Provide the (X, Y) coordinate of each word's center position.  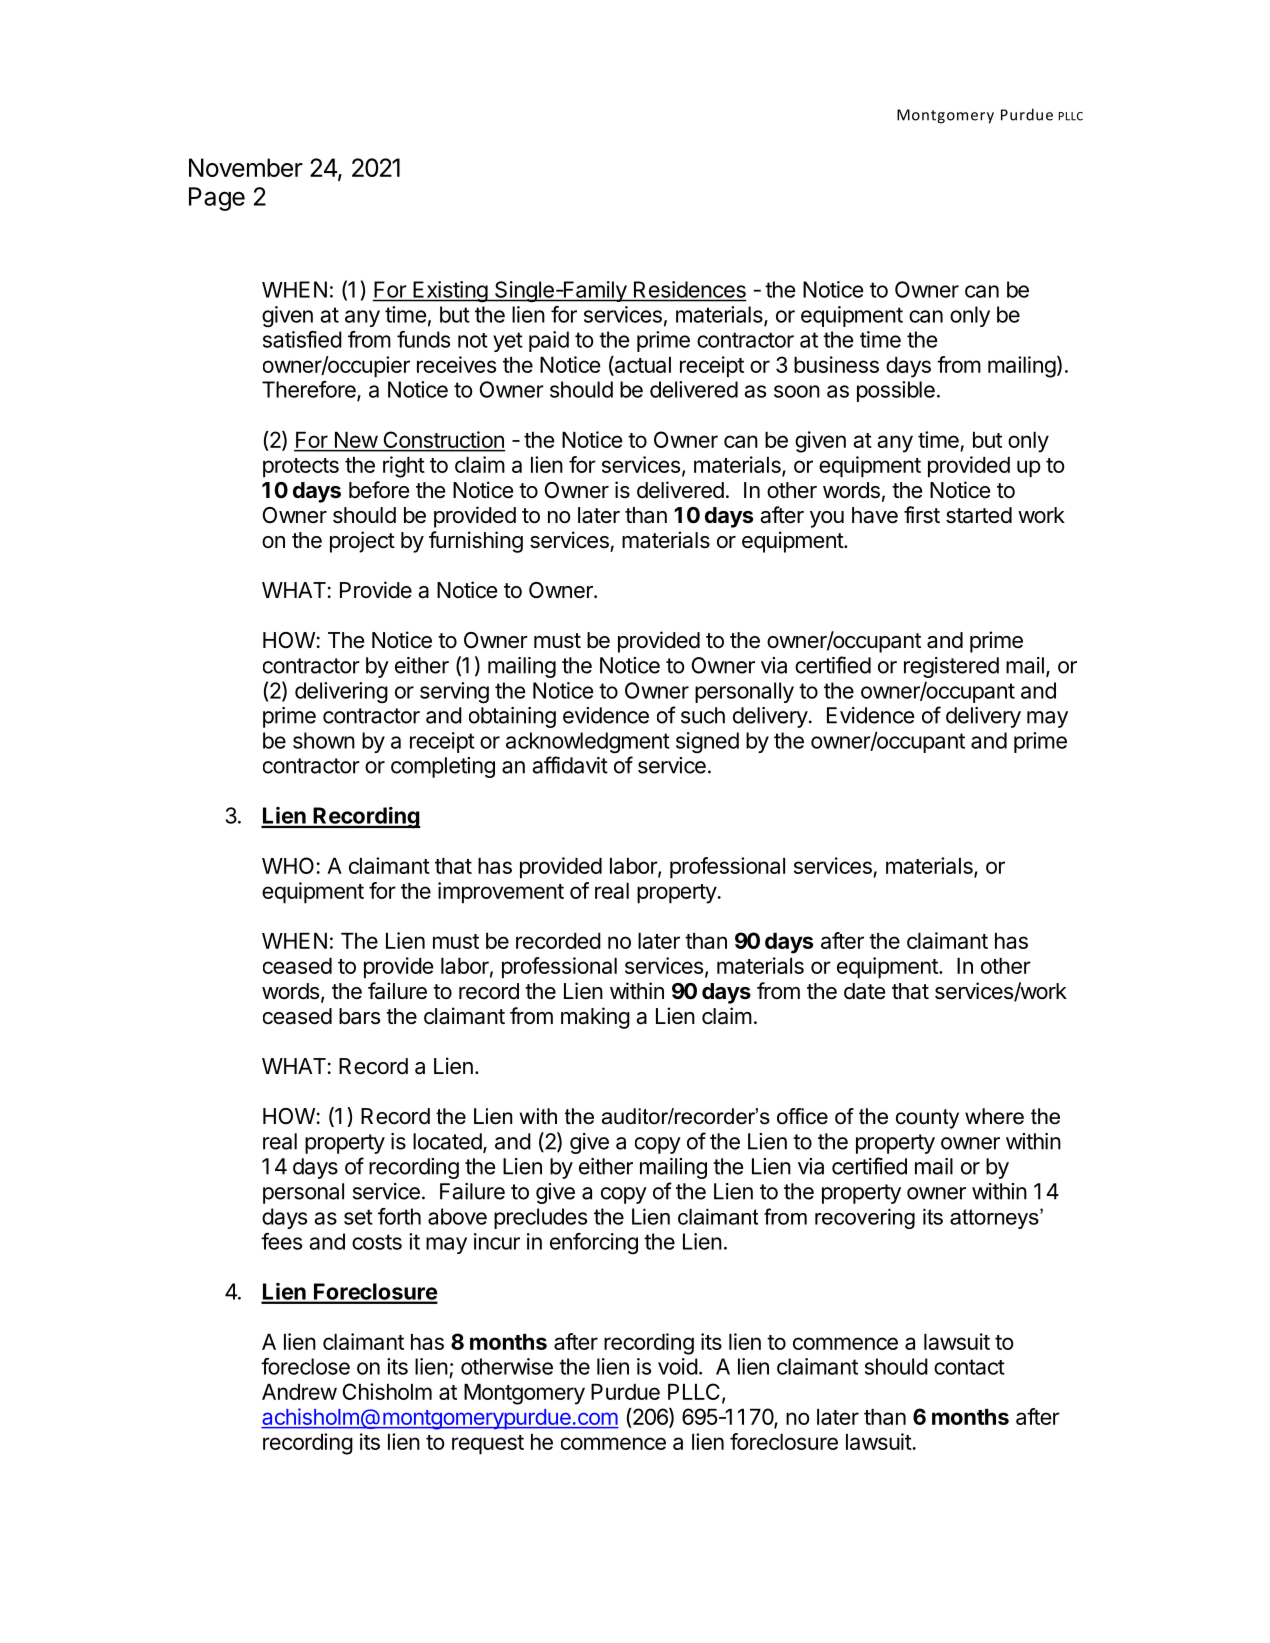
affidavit (570, 765)
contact (969, 1367)
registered (951, 667)
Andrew (299, 1392)
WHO (288, 865)
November (246, 167)
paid (549, 341)
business (836, 364)
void (678, 1366)
